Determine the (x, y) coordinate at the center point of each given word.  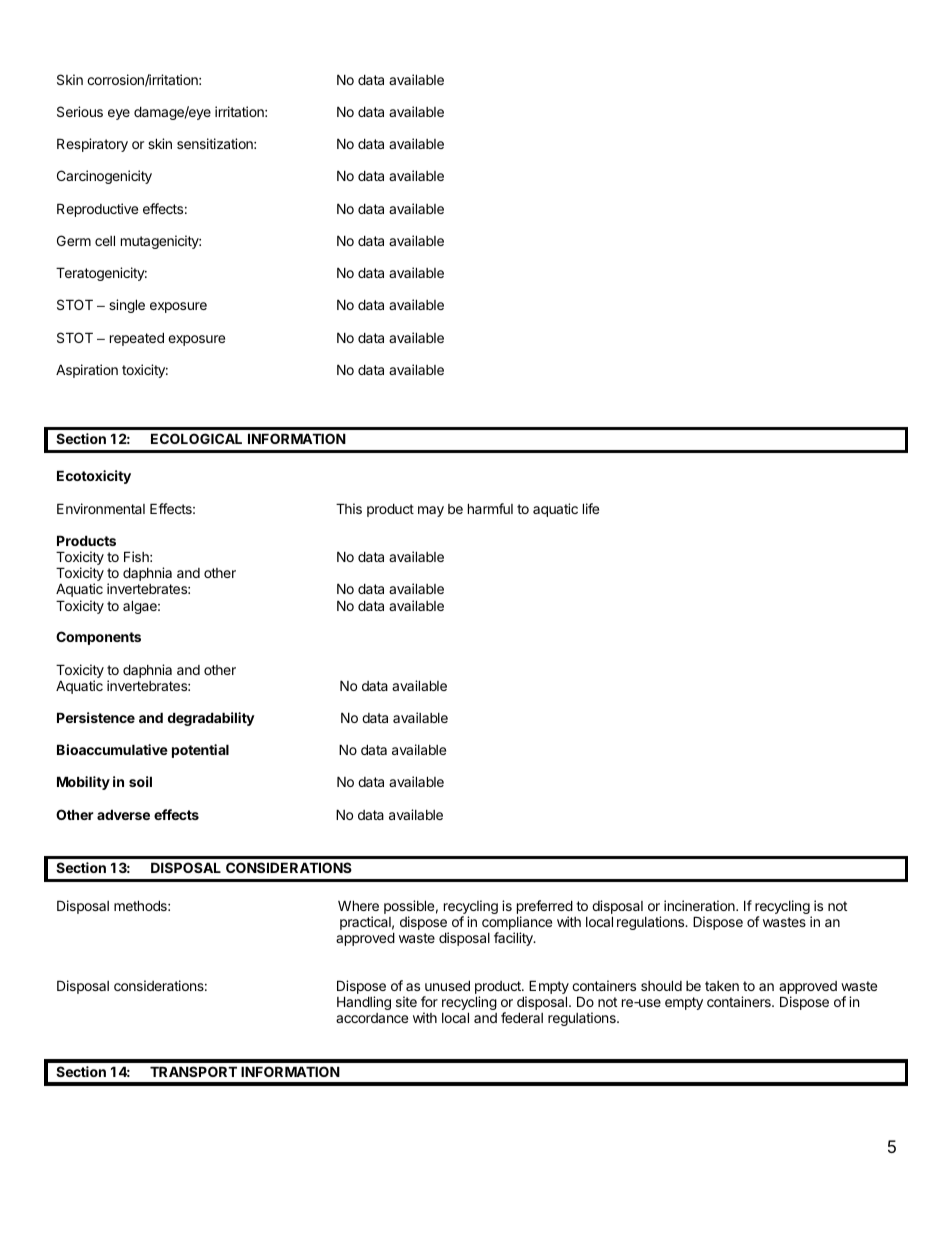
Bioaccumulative (112, 749)
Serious (80, 111)
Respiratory (92, 145)
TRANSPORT (193, 1071)
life (591, 508)
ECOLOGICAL (196, 438)
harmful (490, 508)
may (431, 511)
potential (200, 751)
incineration (700, 905)
